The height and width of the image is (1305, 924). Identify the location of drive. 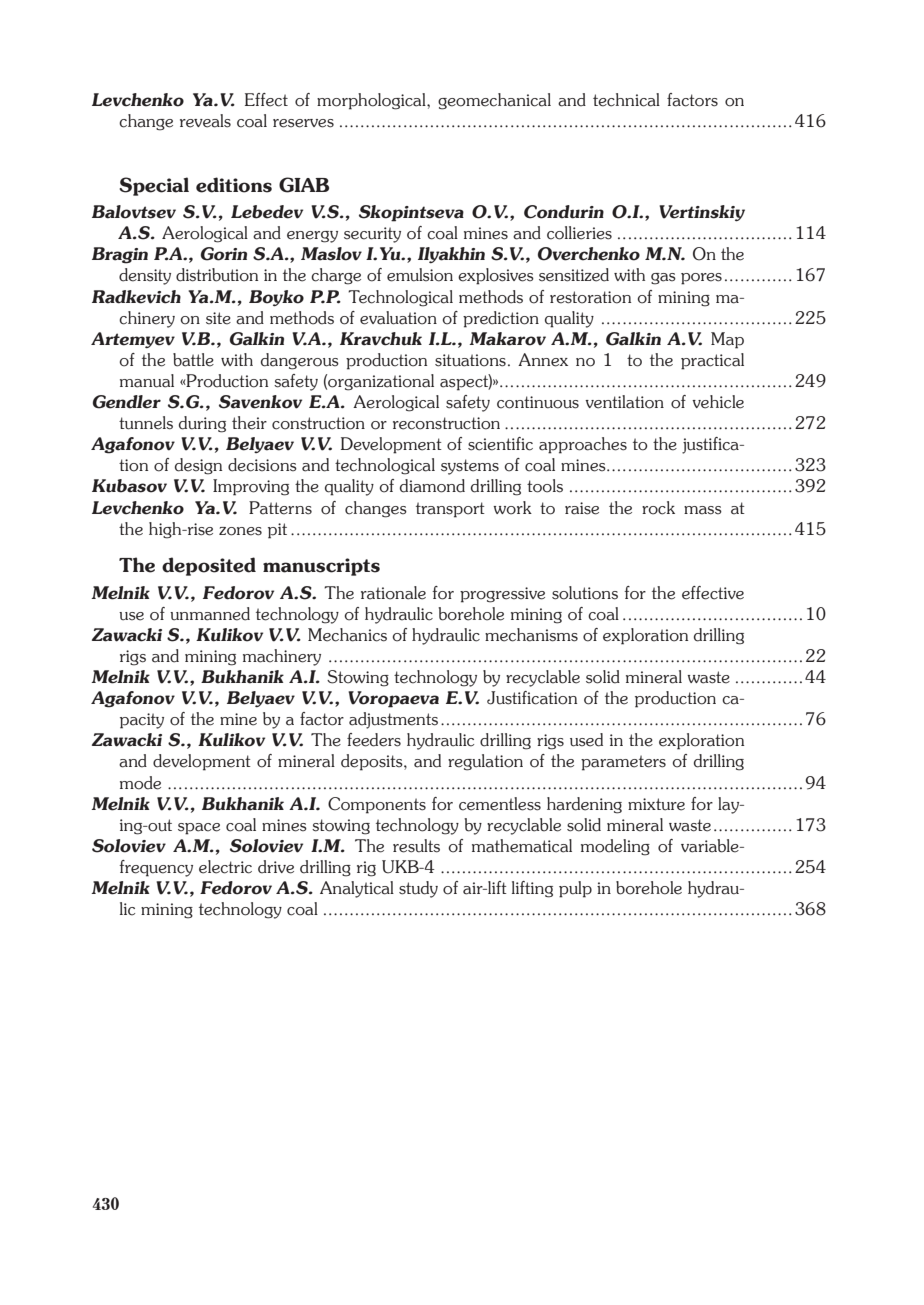
(276, 867).
